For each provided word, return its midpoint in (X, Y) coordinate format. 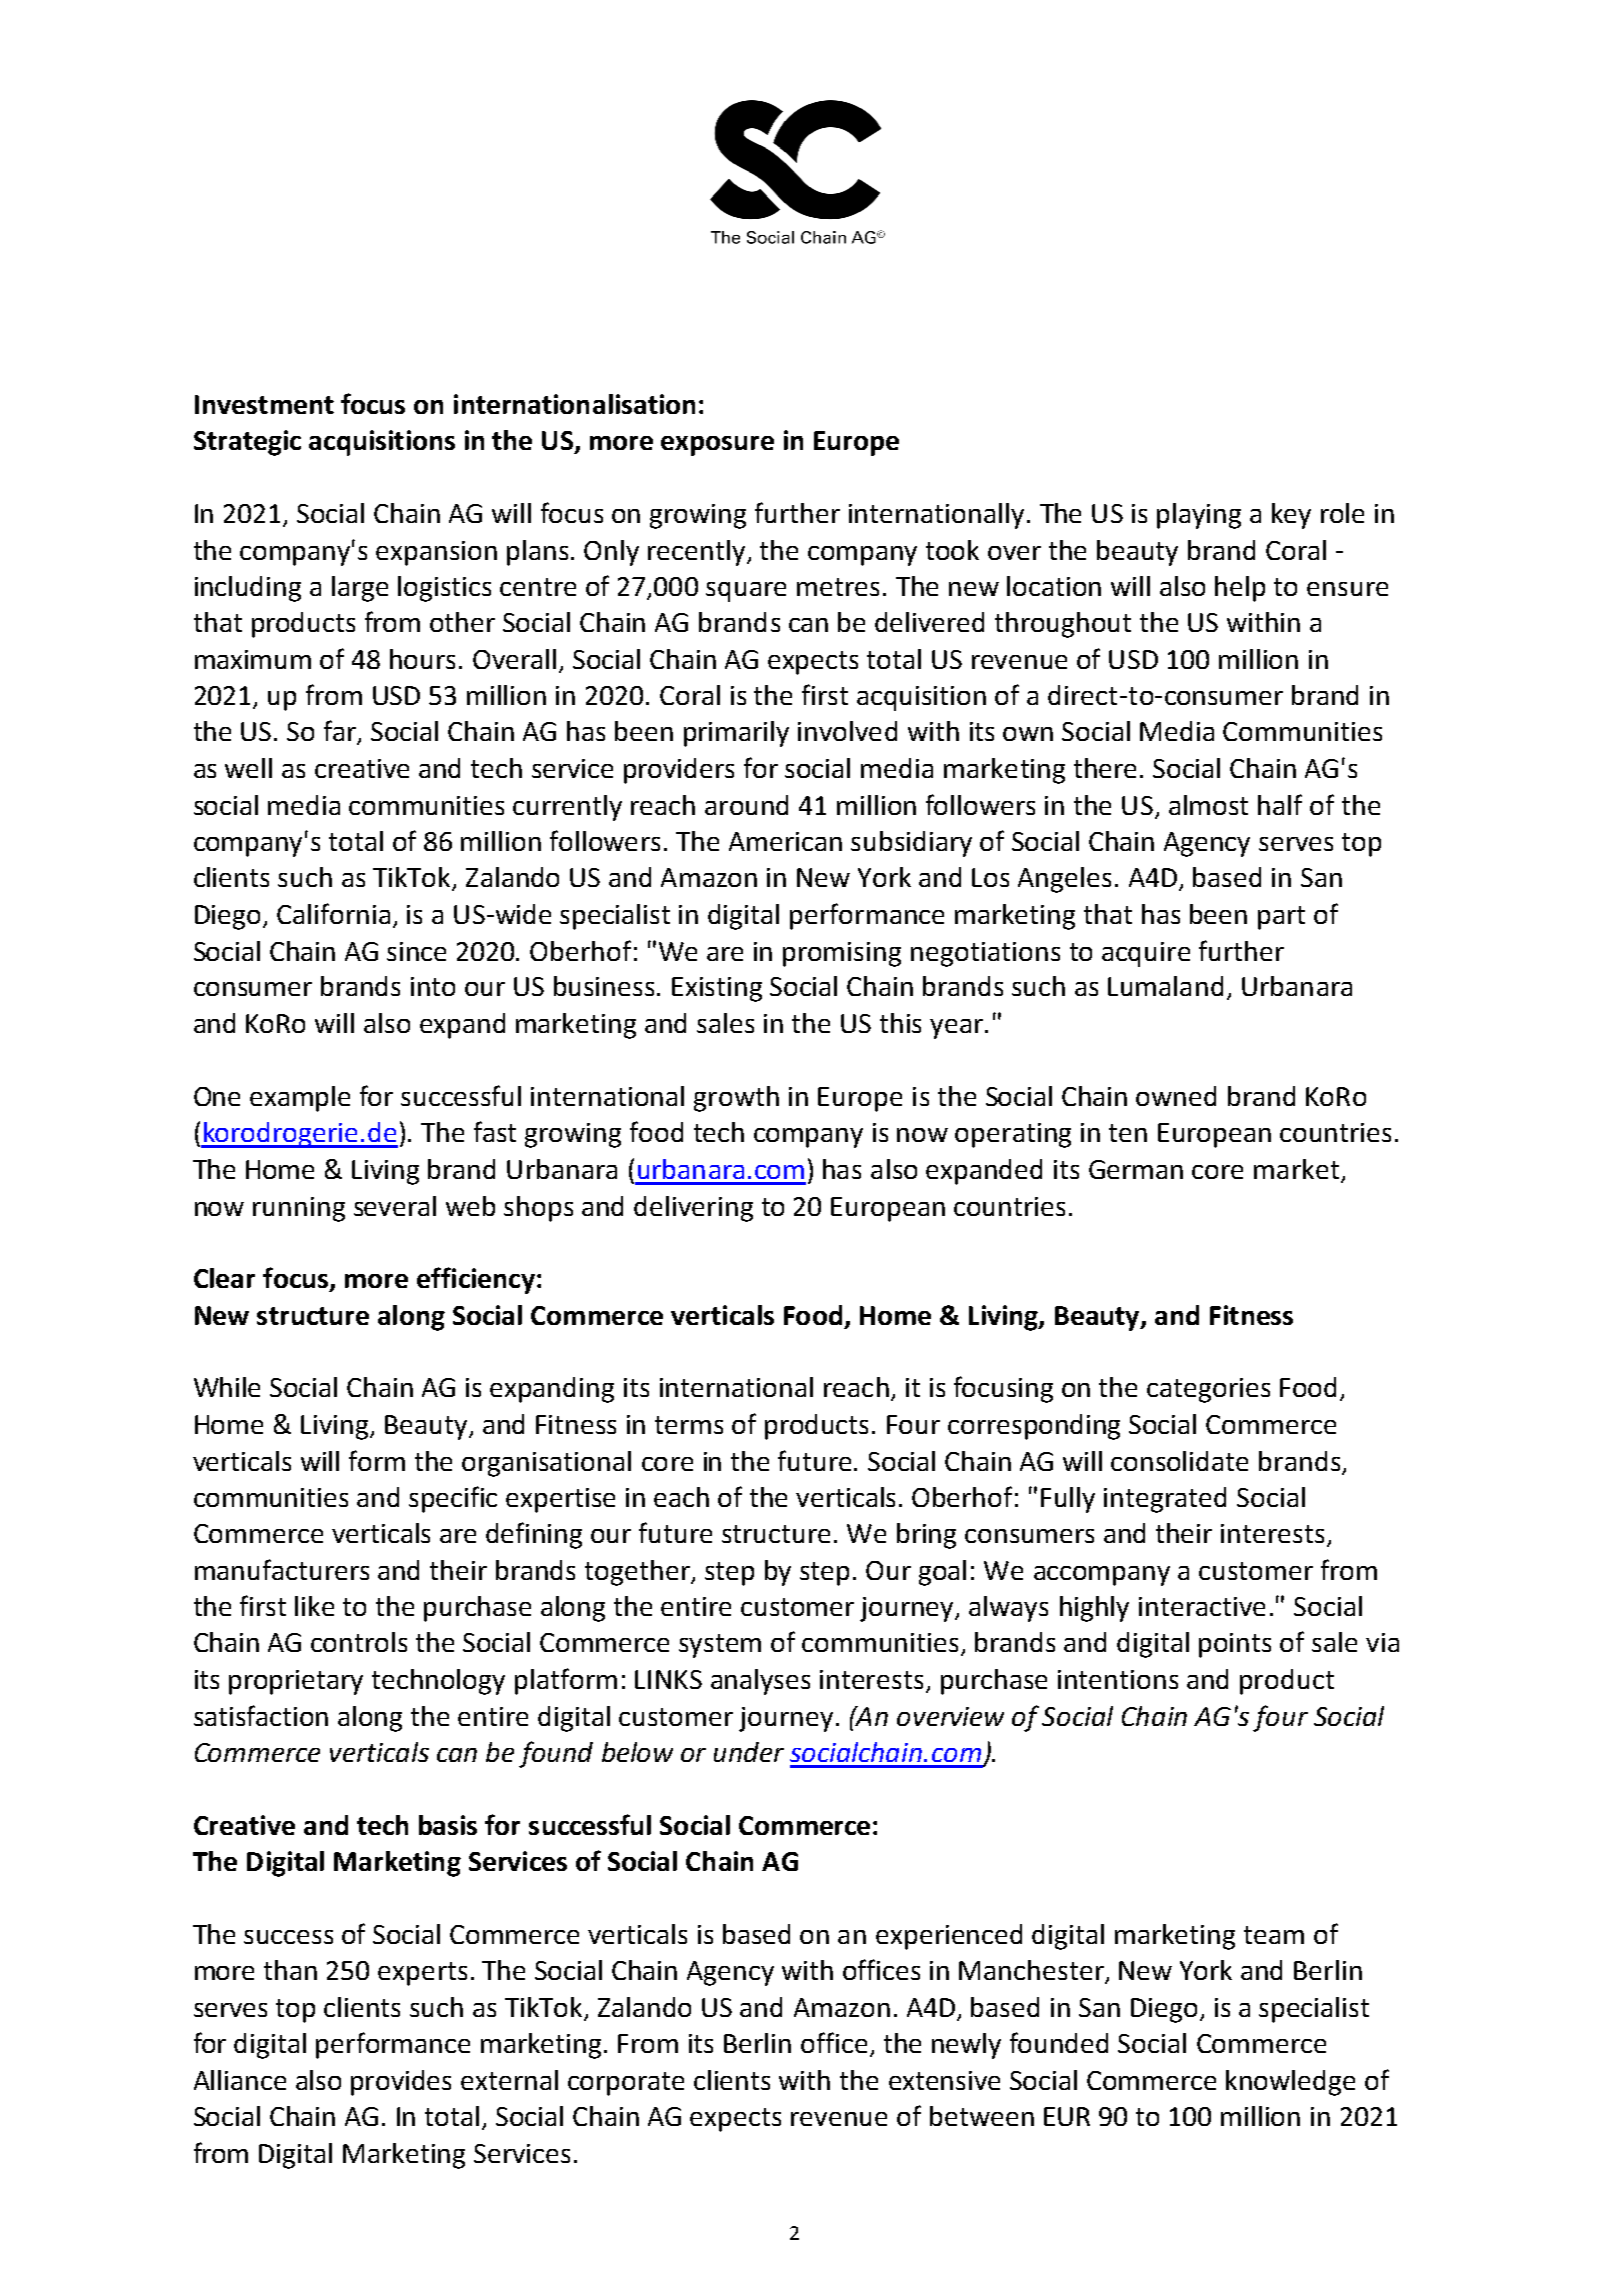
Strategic (247, 443)
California (333, 913)
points (1235, 1645)
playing (1199, 516)
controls (359, 1642)
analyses (760, 1682)
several (395, 1206)
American (785, 841)
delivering (693, 1209)
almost (1208, 805)
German (1136, 1169)
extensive (944, 2080)
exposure (717, 446)
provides (401, 2083)
